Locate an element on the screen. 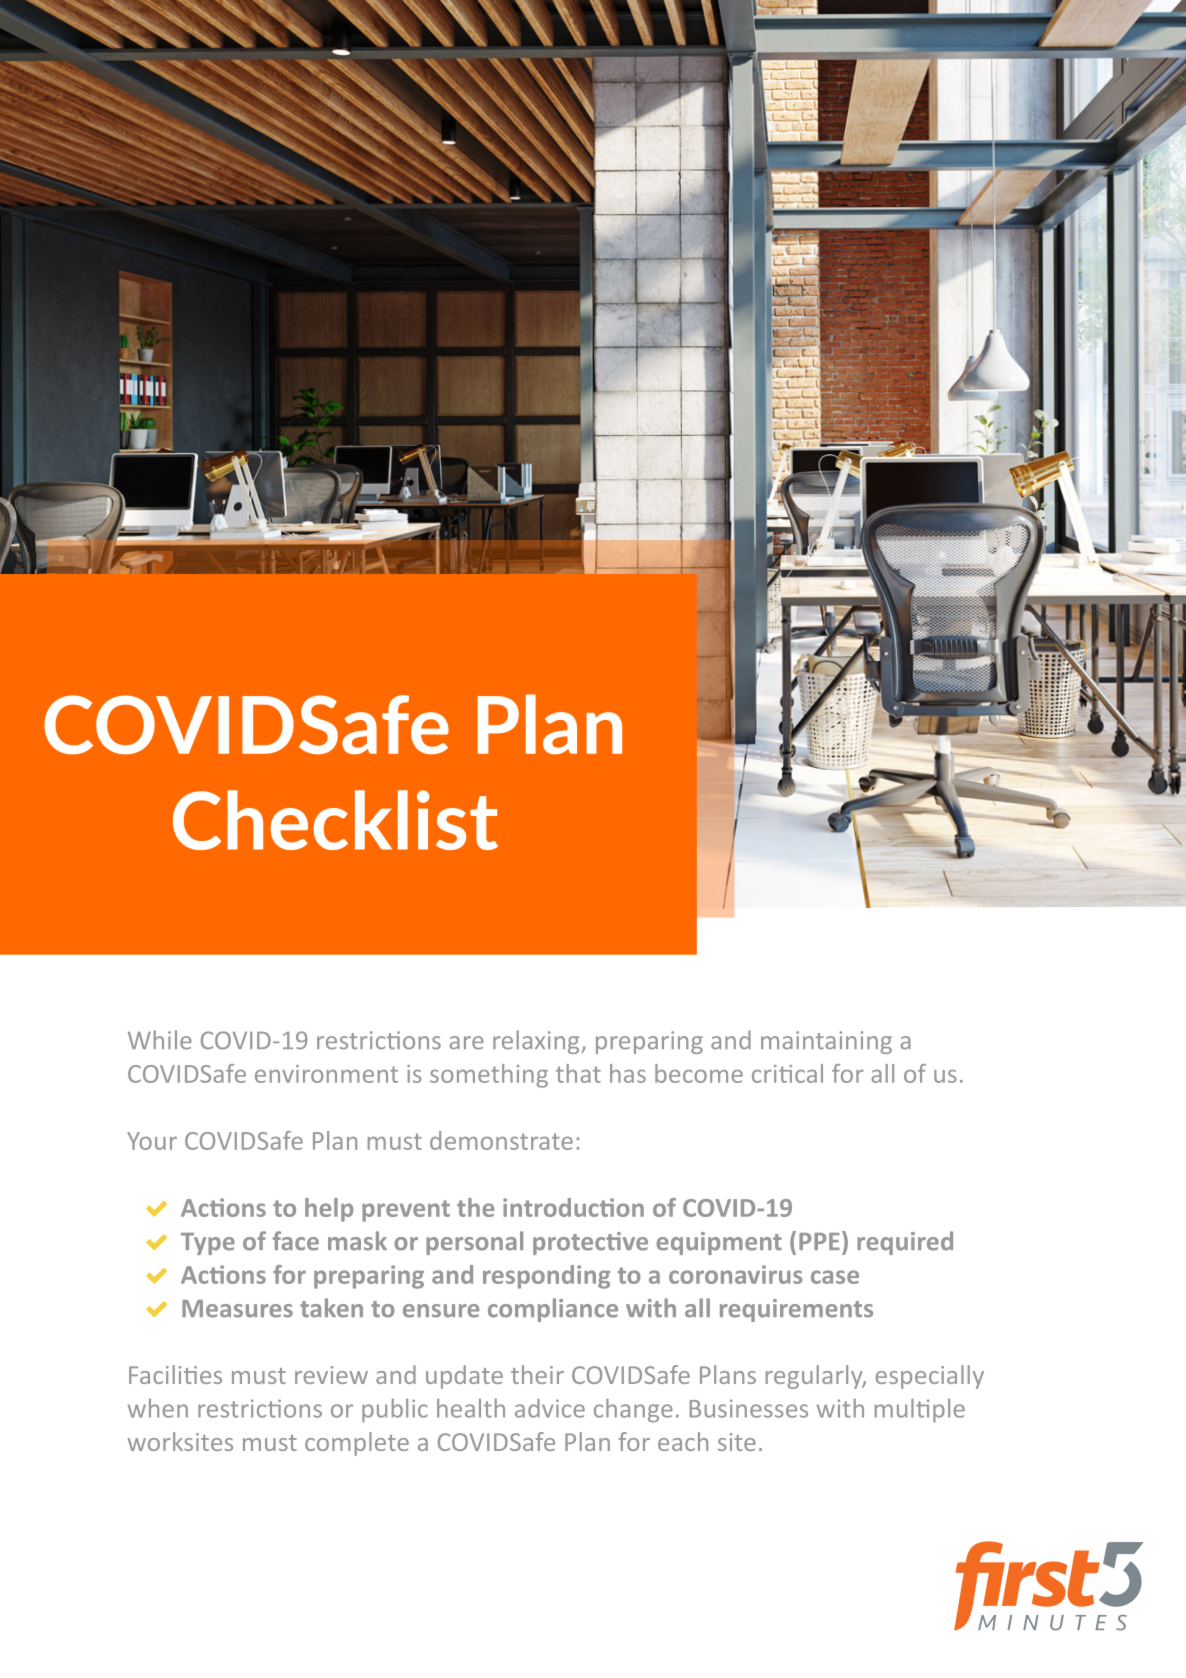 Image resolution: width=1186 pixels, height=1678 pixels. when is located at coordinates (158, 1408).
